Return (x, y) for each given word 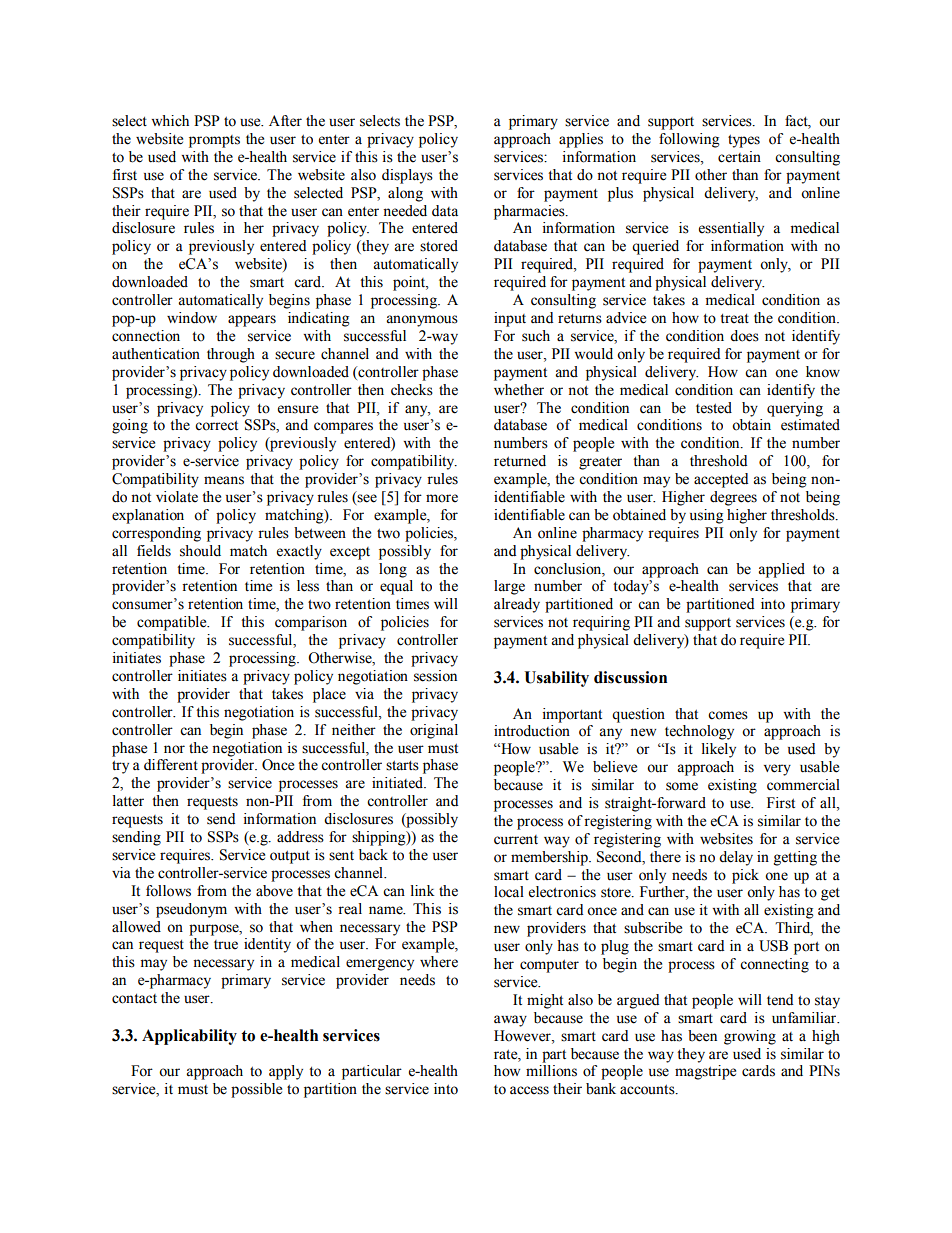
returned (520, 461)
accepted (721, 480)
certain (739, 157)
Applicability (189, 1037)
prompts (214, 141)
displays (407, 176)
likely (719, 750)
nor (174, 749)
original (434, 731)
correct (216, 426)
